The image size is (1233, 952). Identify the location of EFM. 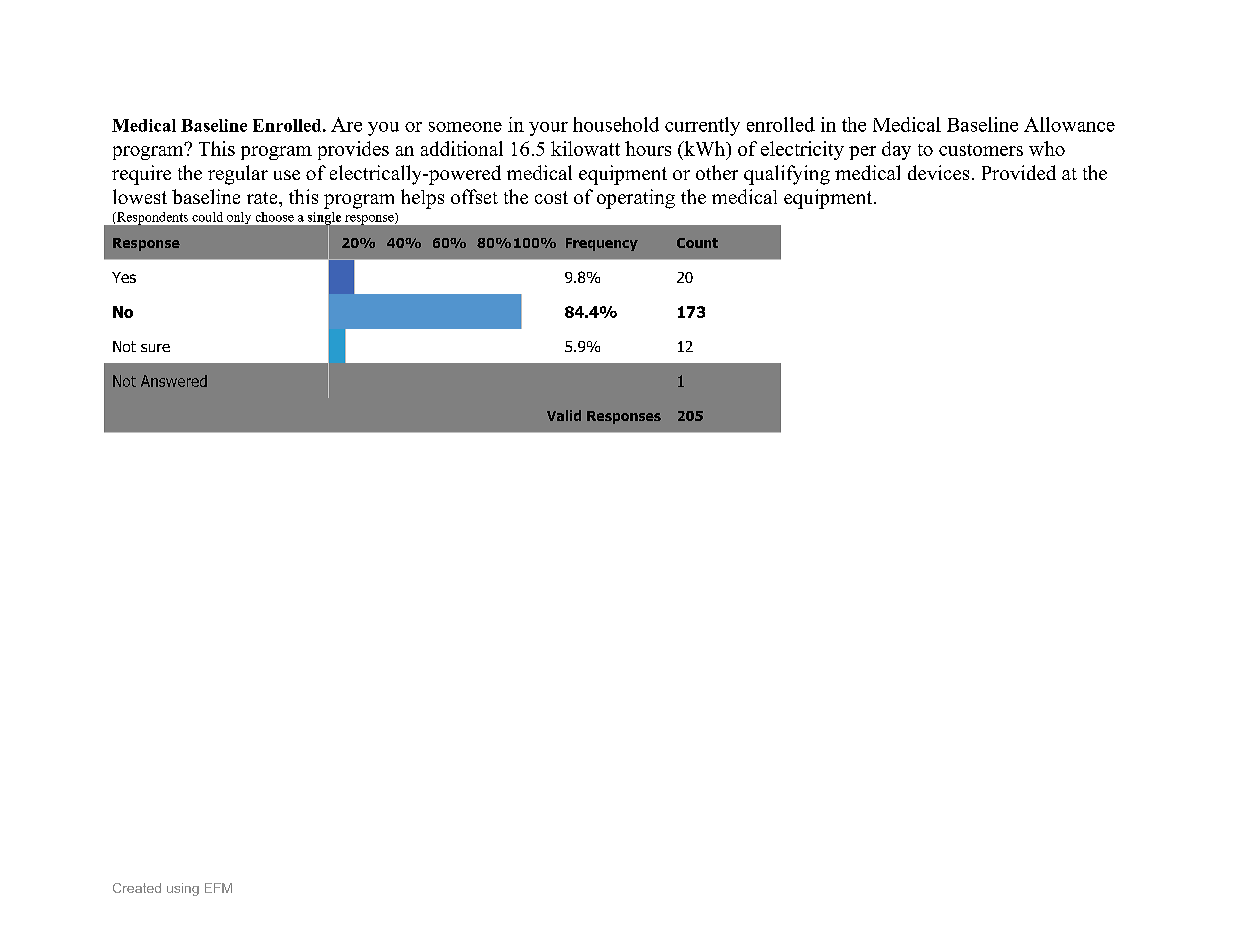
(218, 888).
